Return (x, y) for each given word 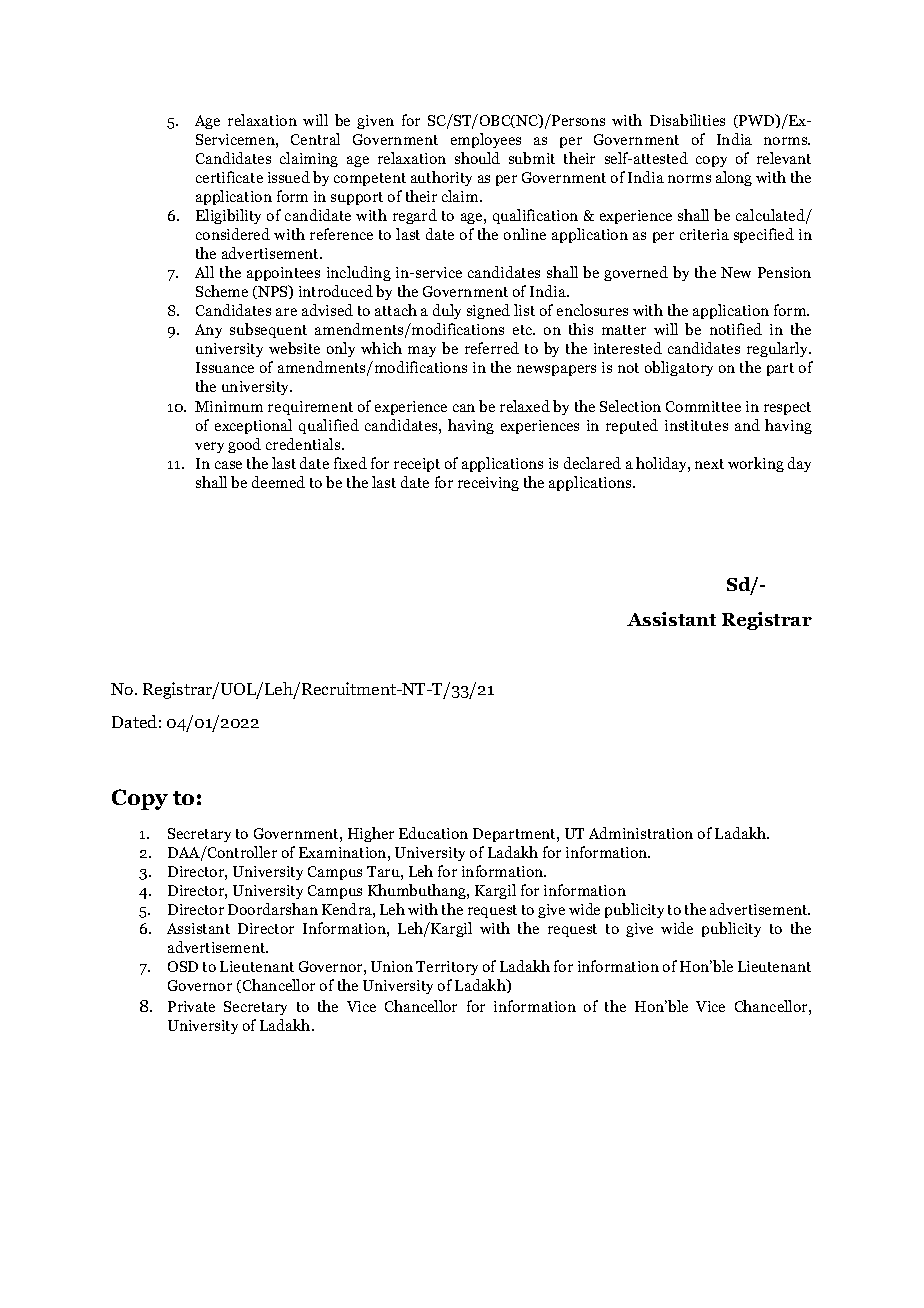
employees (486, 140)
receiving (488, 484)
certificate (229, 177)
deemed (278, 482)
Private (191, 1006)
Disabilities (687, 120)
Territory (447, 968)
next (709, 464)
